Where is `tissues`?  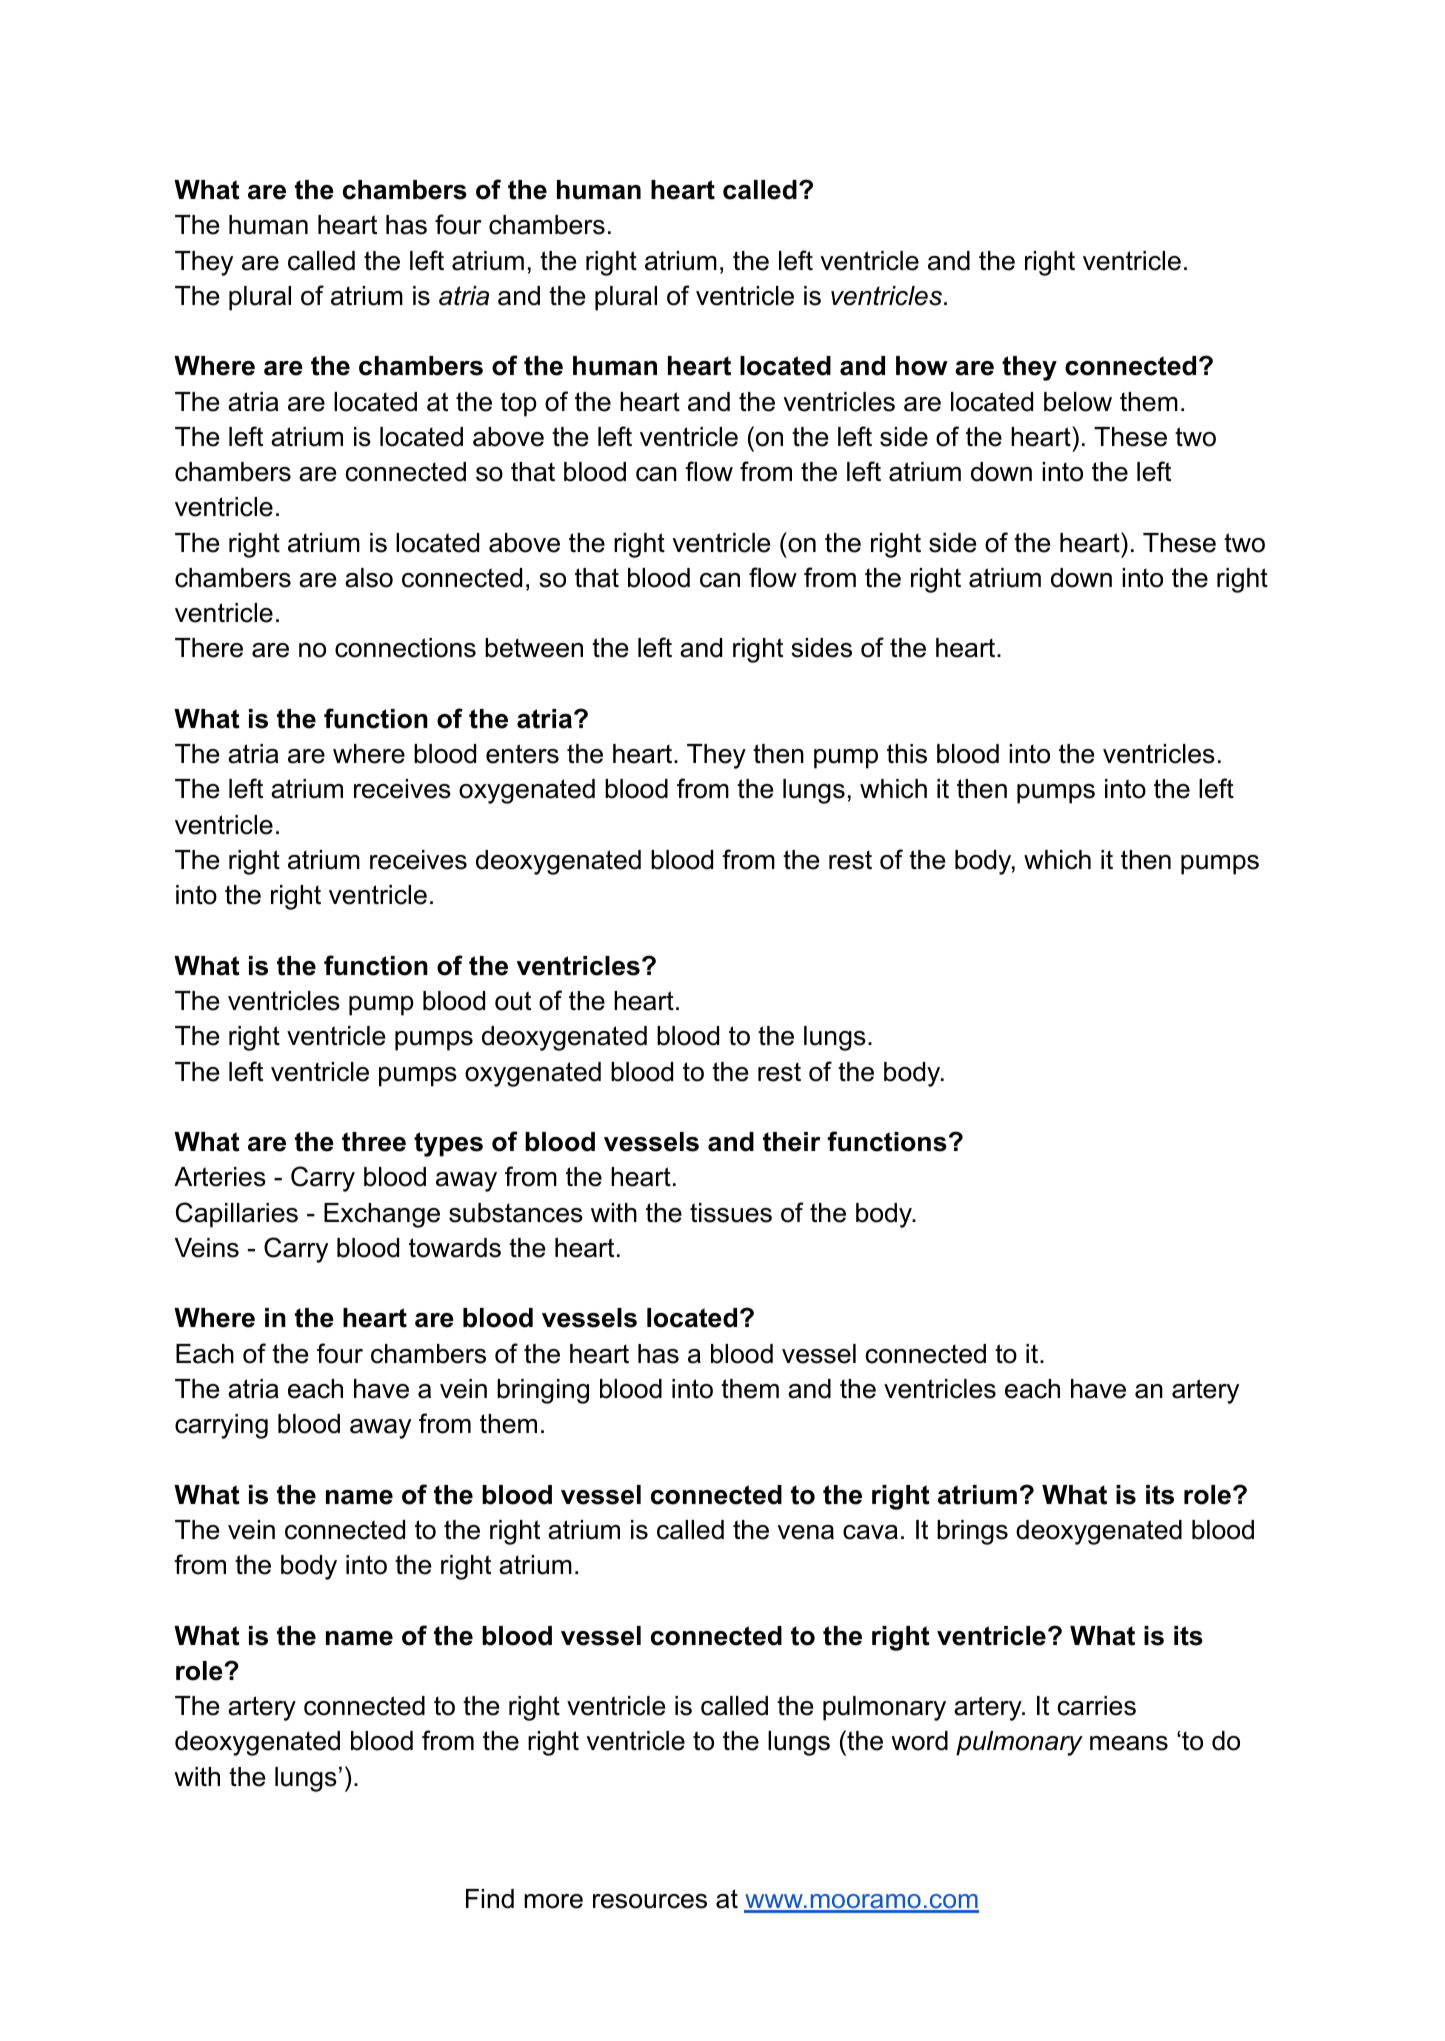
tissues is located at coordinates (731, 1213).
